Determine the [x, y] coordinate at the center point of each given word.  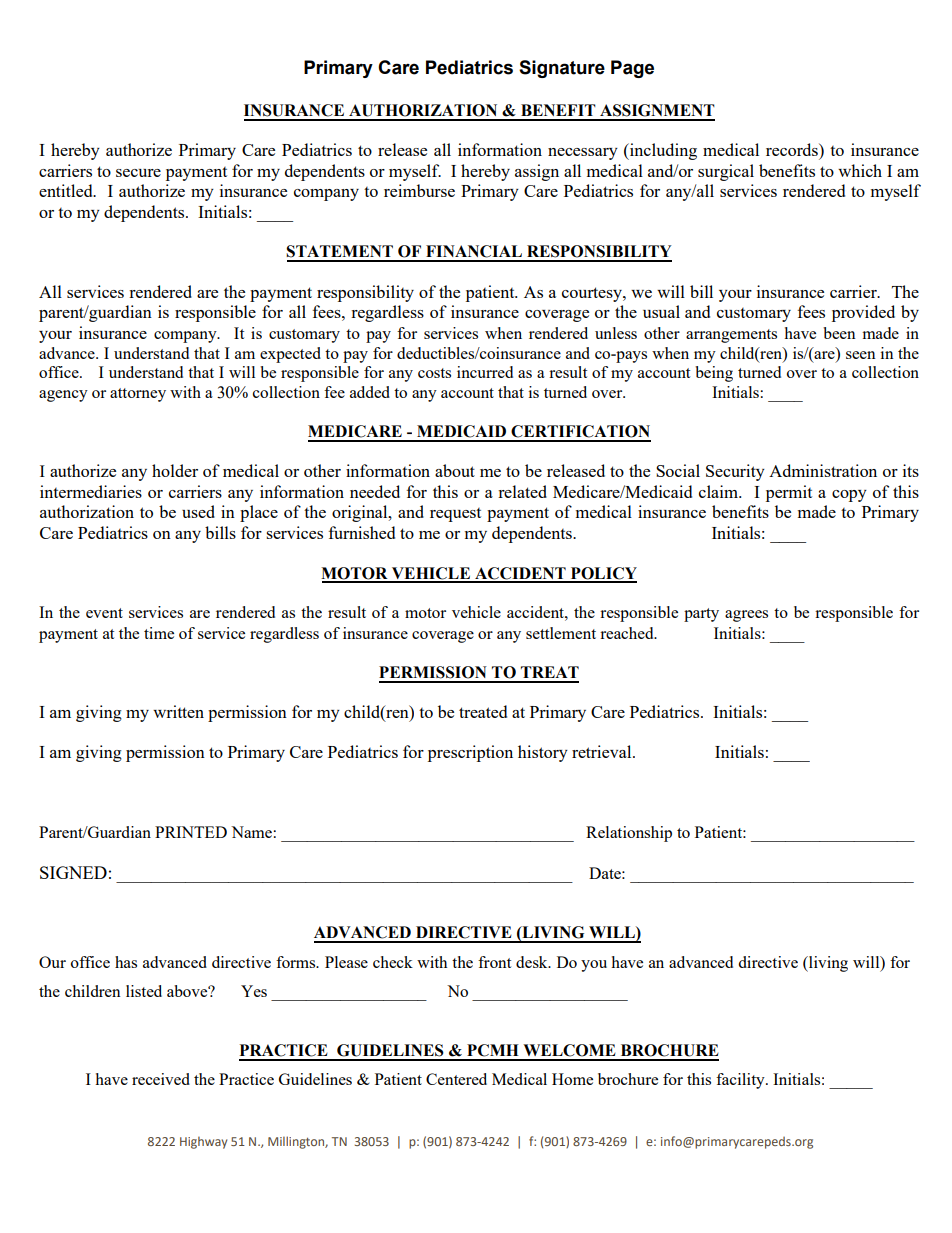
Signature [562, 69]
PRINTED [191, 832]
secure [138, 173]
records [793, 149]
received [161, 1079]
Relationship [629, 834]
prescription [470, 753]
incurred [485, 372]
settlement [561, 633]
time [159, 633]
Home [572, 1079]
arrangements [731, 336]
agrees [746, 616]
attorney [138, 395]
